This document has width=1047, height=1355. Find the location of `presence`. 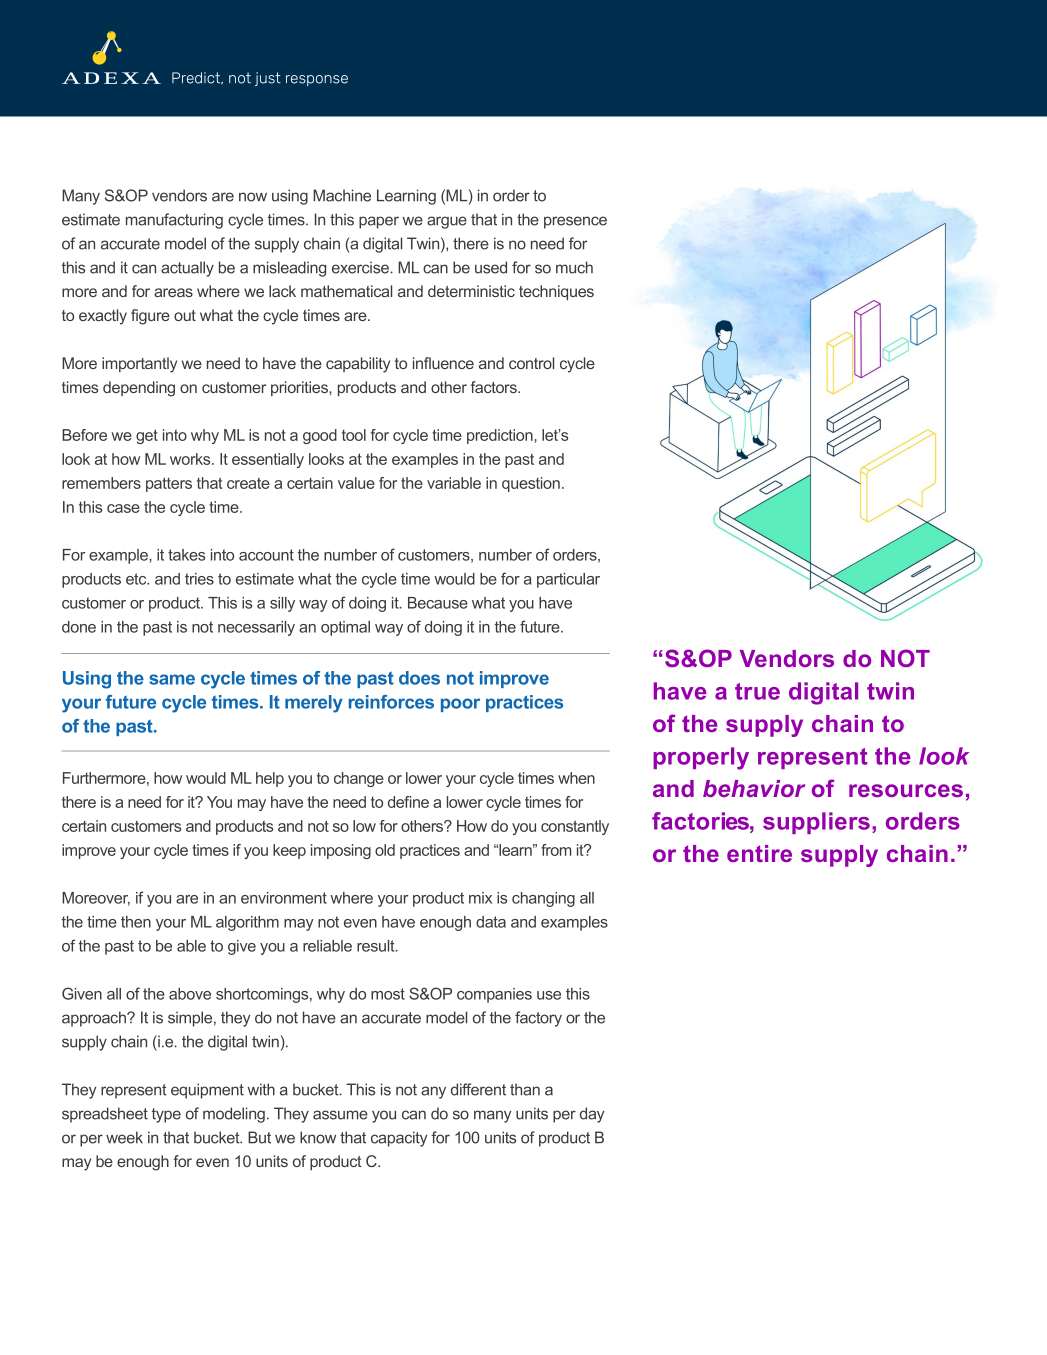

presence is located at coordinates (575, 222).
